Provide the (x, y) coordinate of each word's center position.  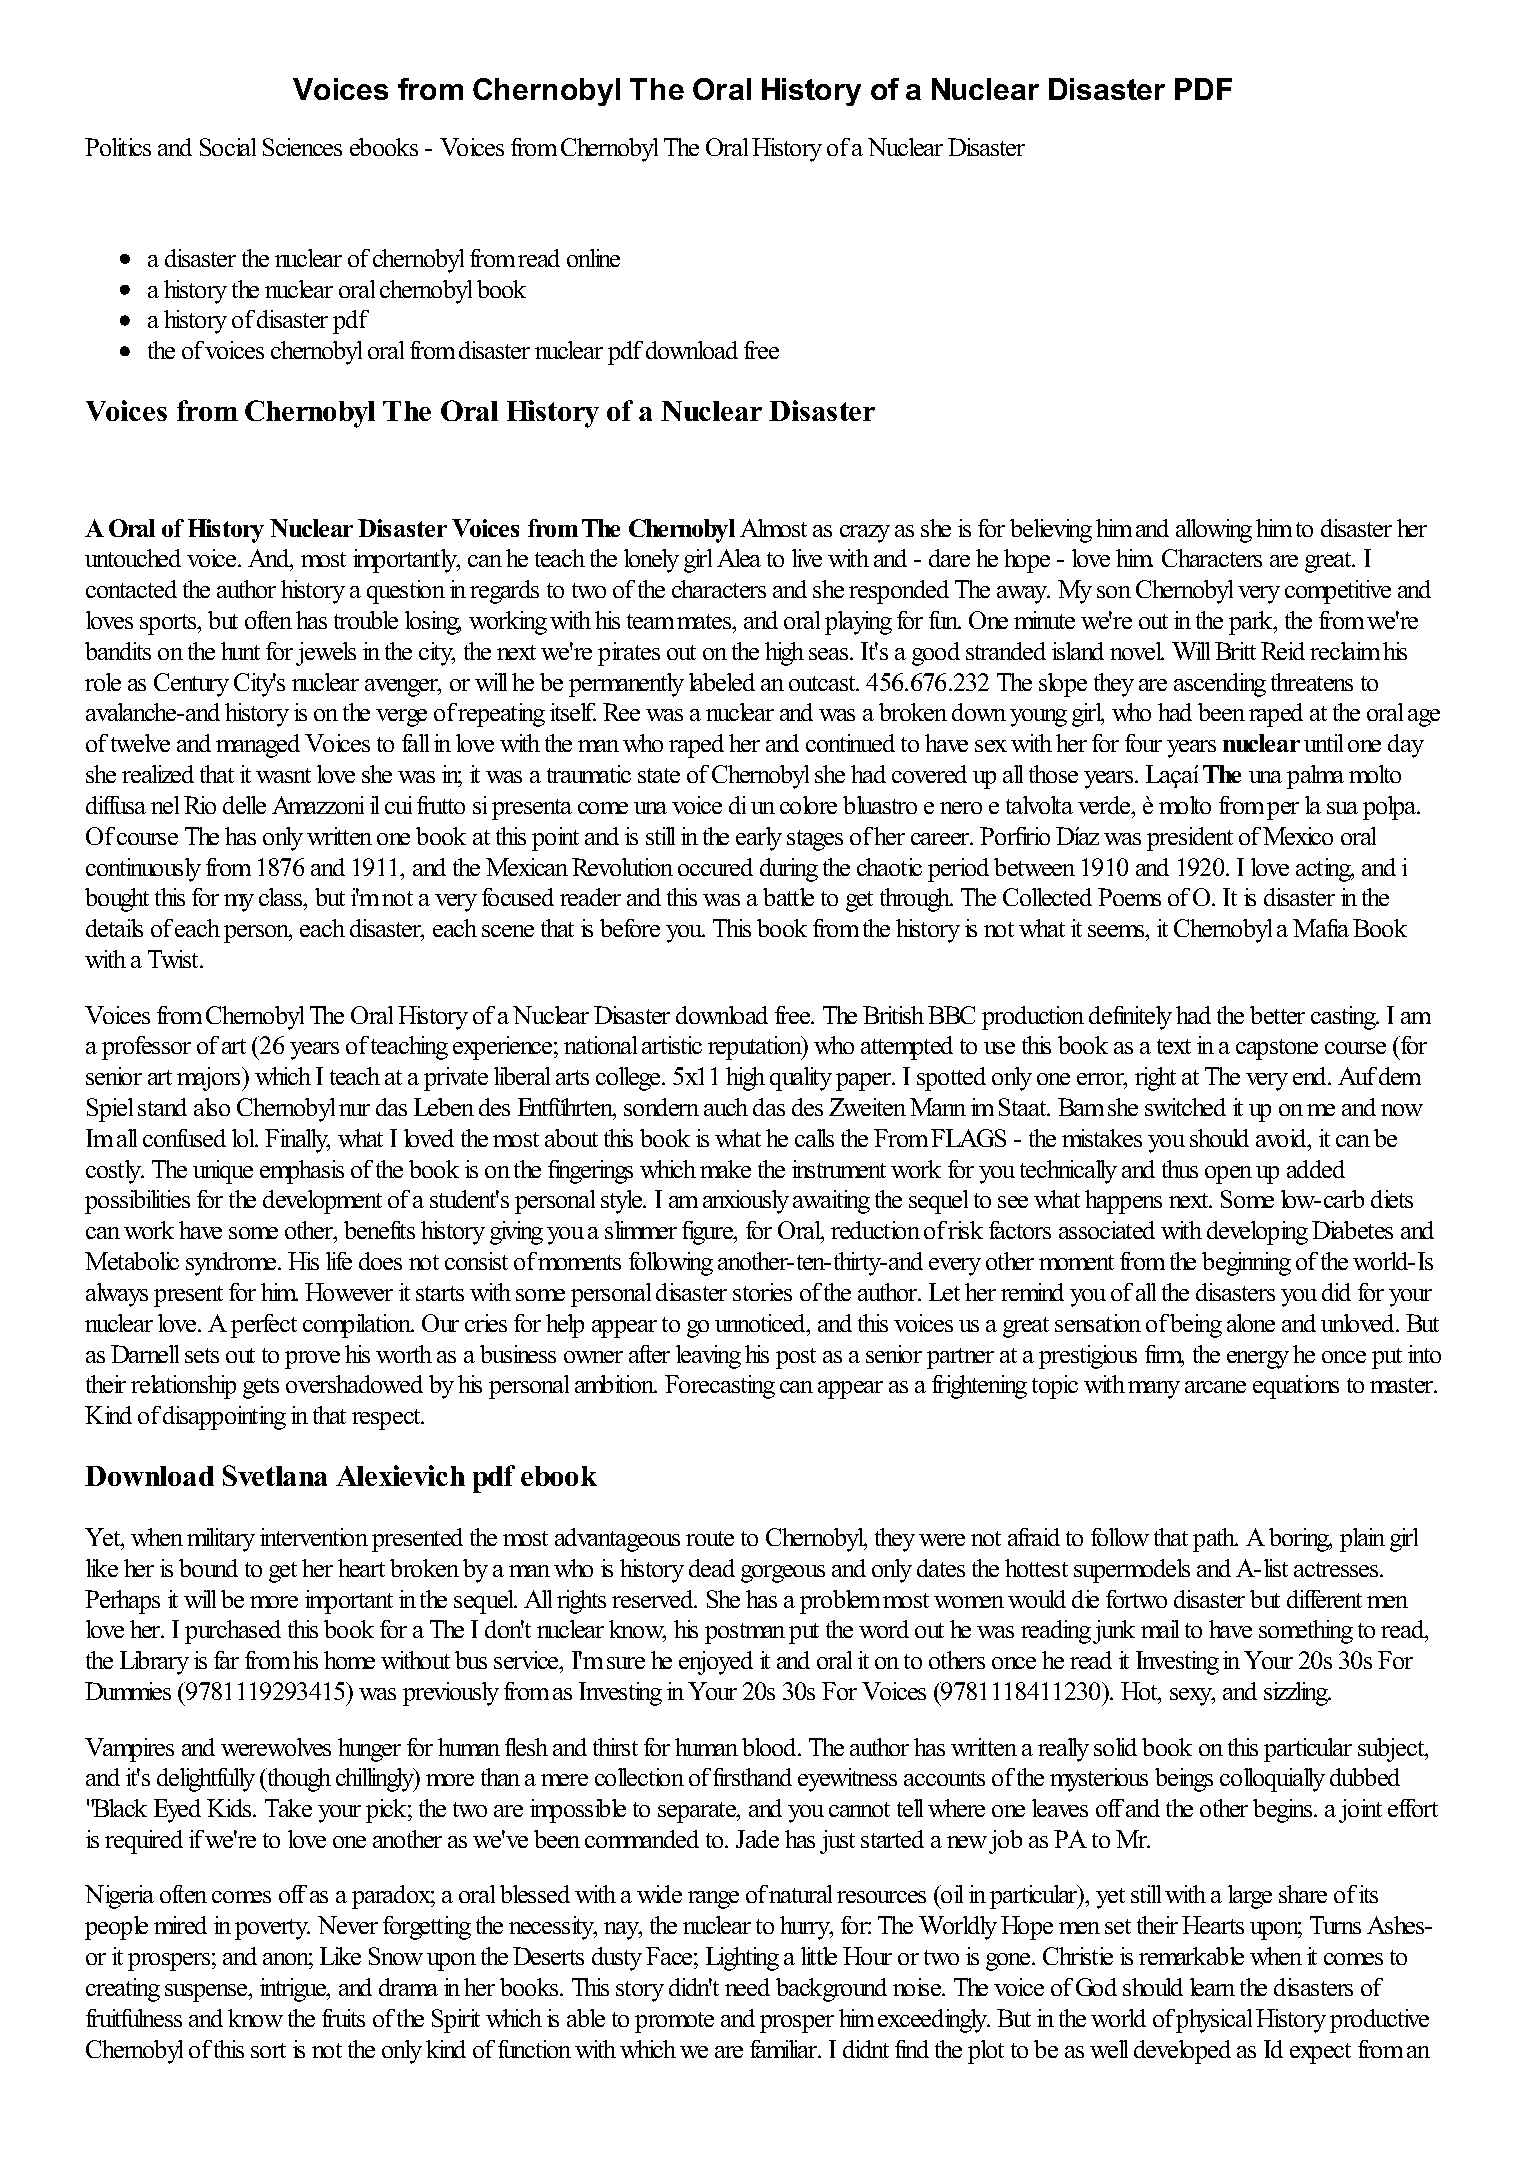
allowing (1214, 531)
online (593, 258)
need (747, 1987)
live (807, 558)
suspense (207, 1993)
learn (1212, 1987)
